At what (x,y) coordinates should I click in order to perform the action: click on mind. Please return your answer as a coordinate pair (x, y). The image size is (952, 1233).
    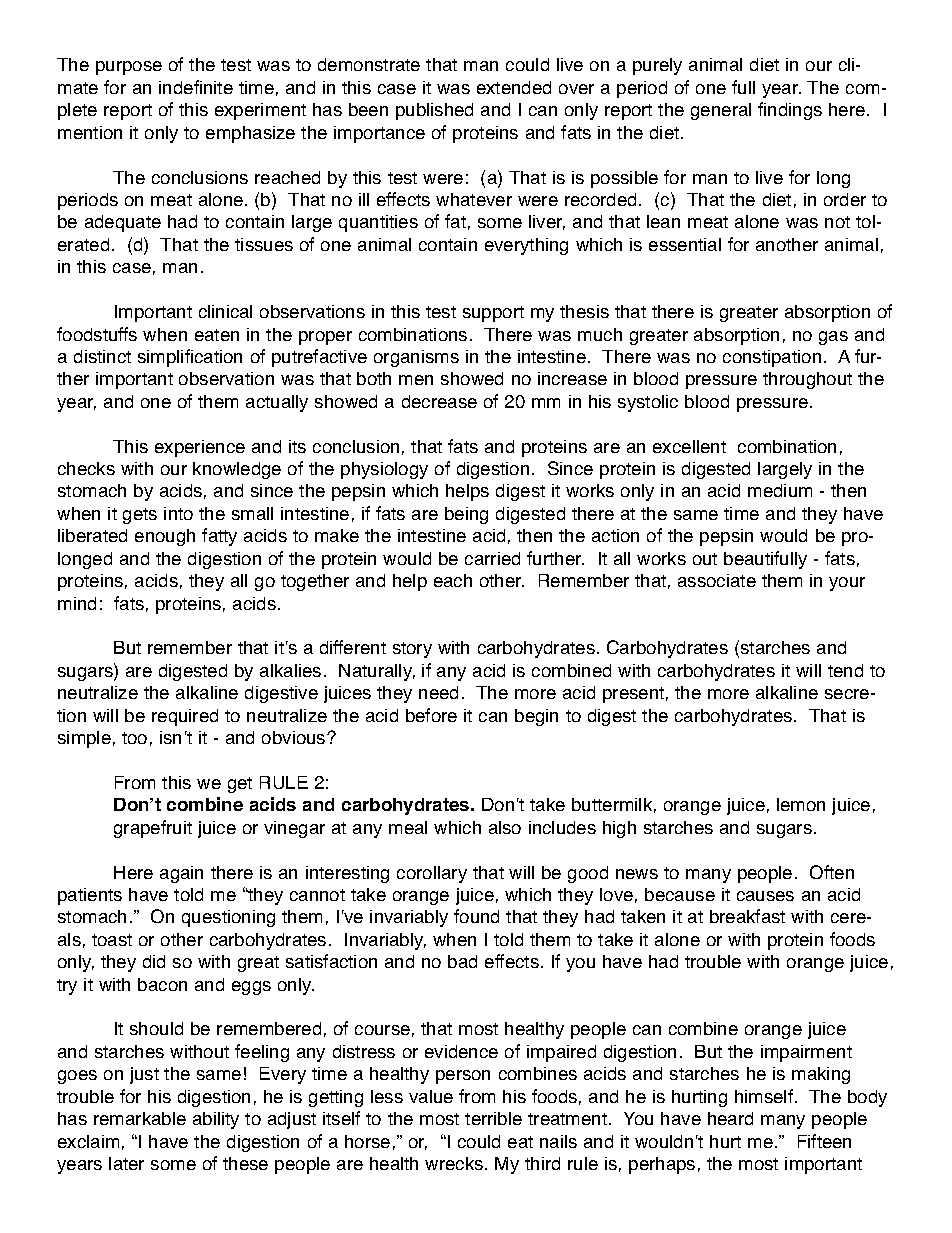
    Looking at the image, I should click on (77, 603).
